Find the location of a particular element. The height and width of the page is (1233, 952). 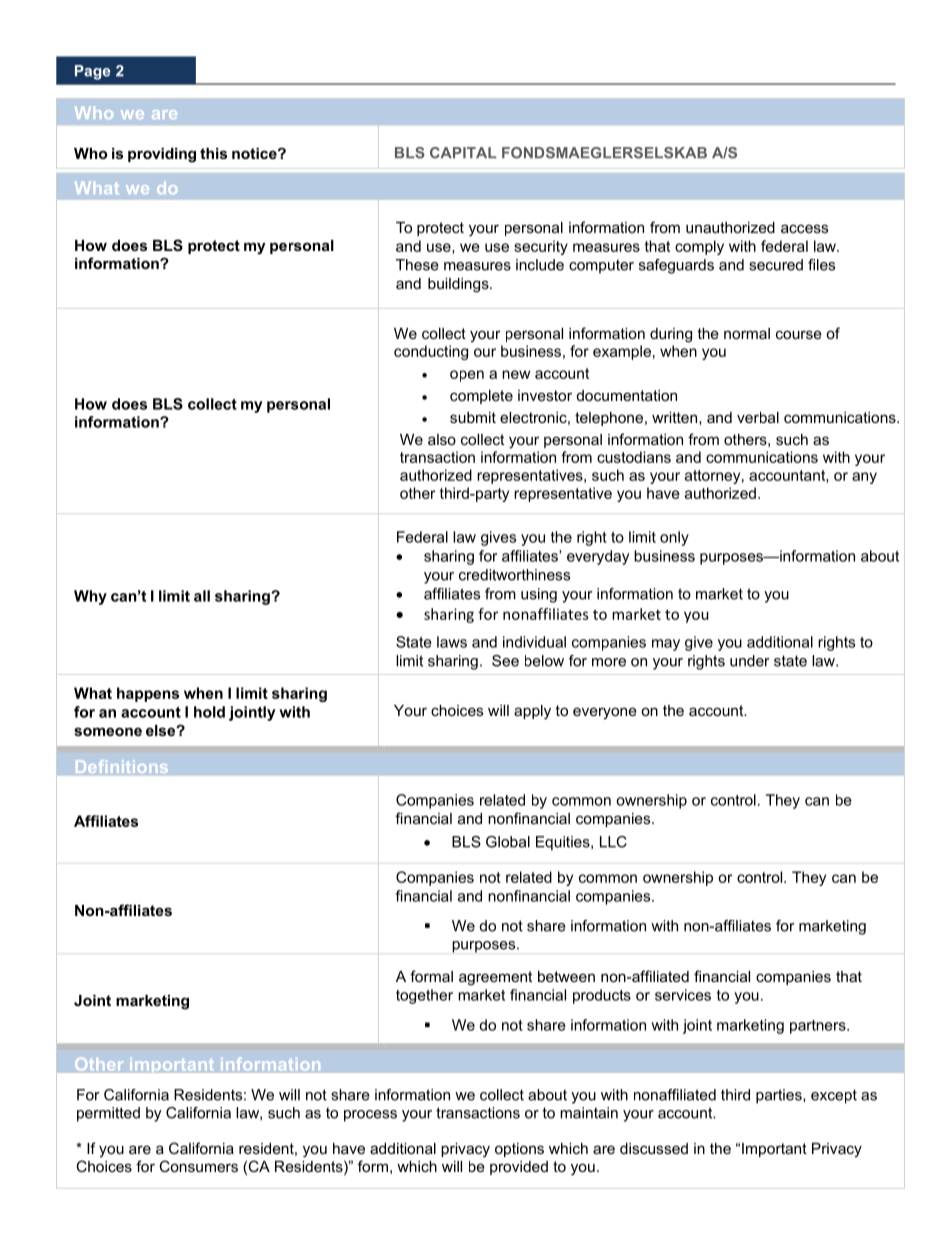

else is located at coordinates (162, 730).
